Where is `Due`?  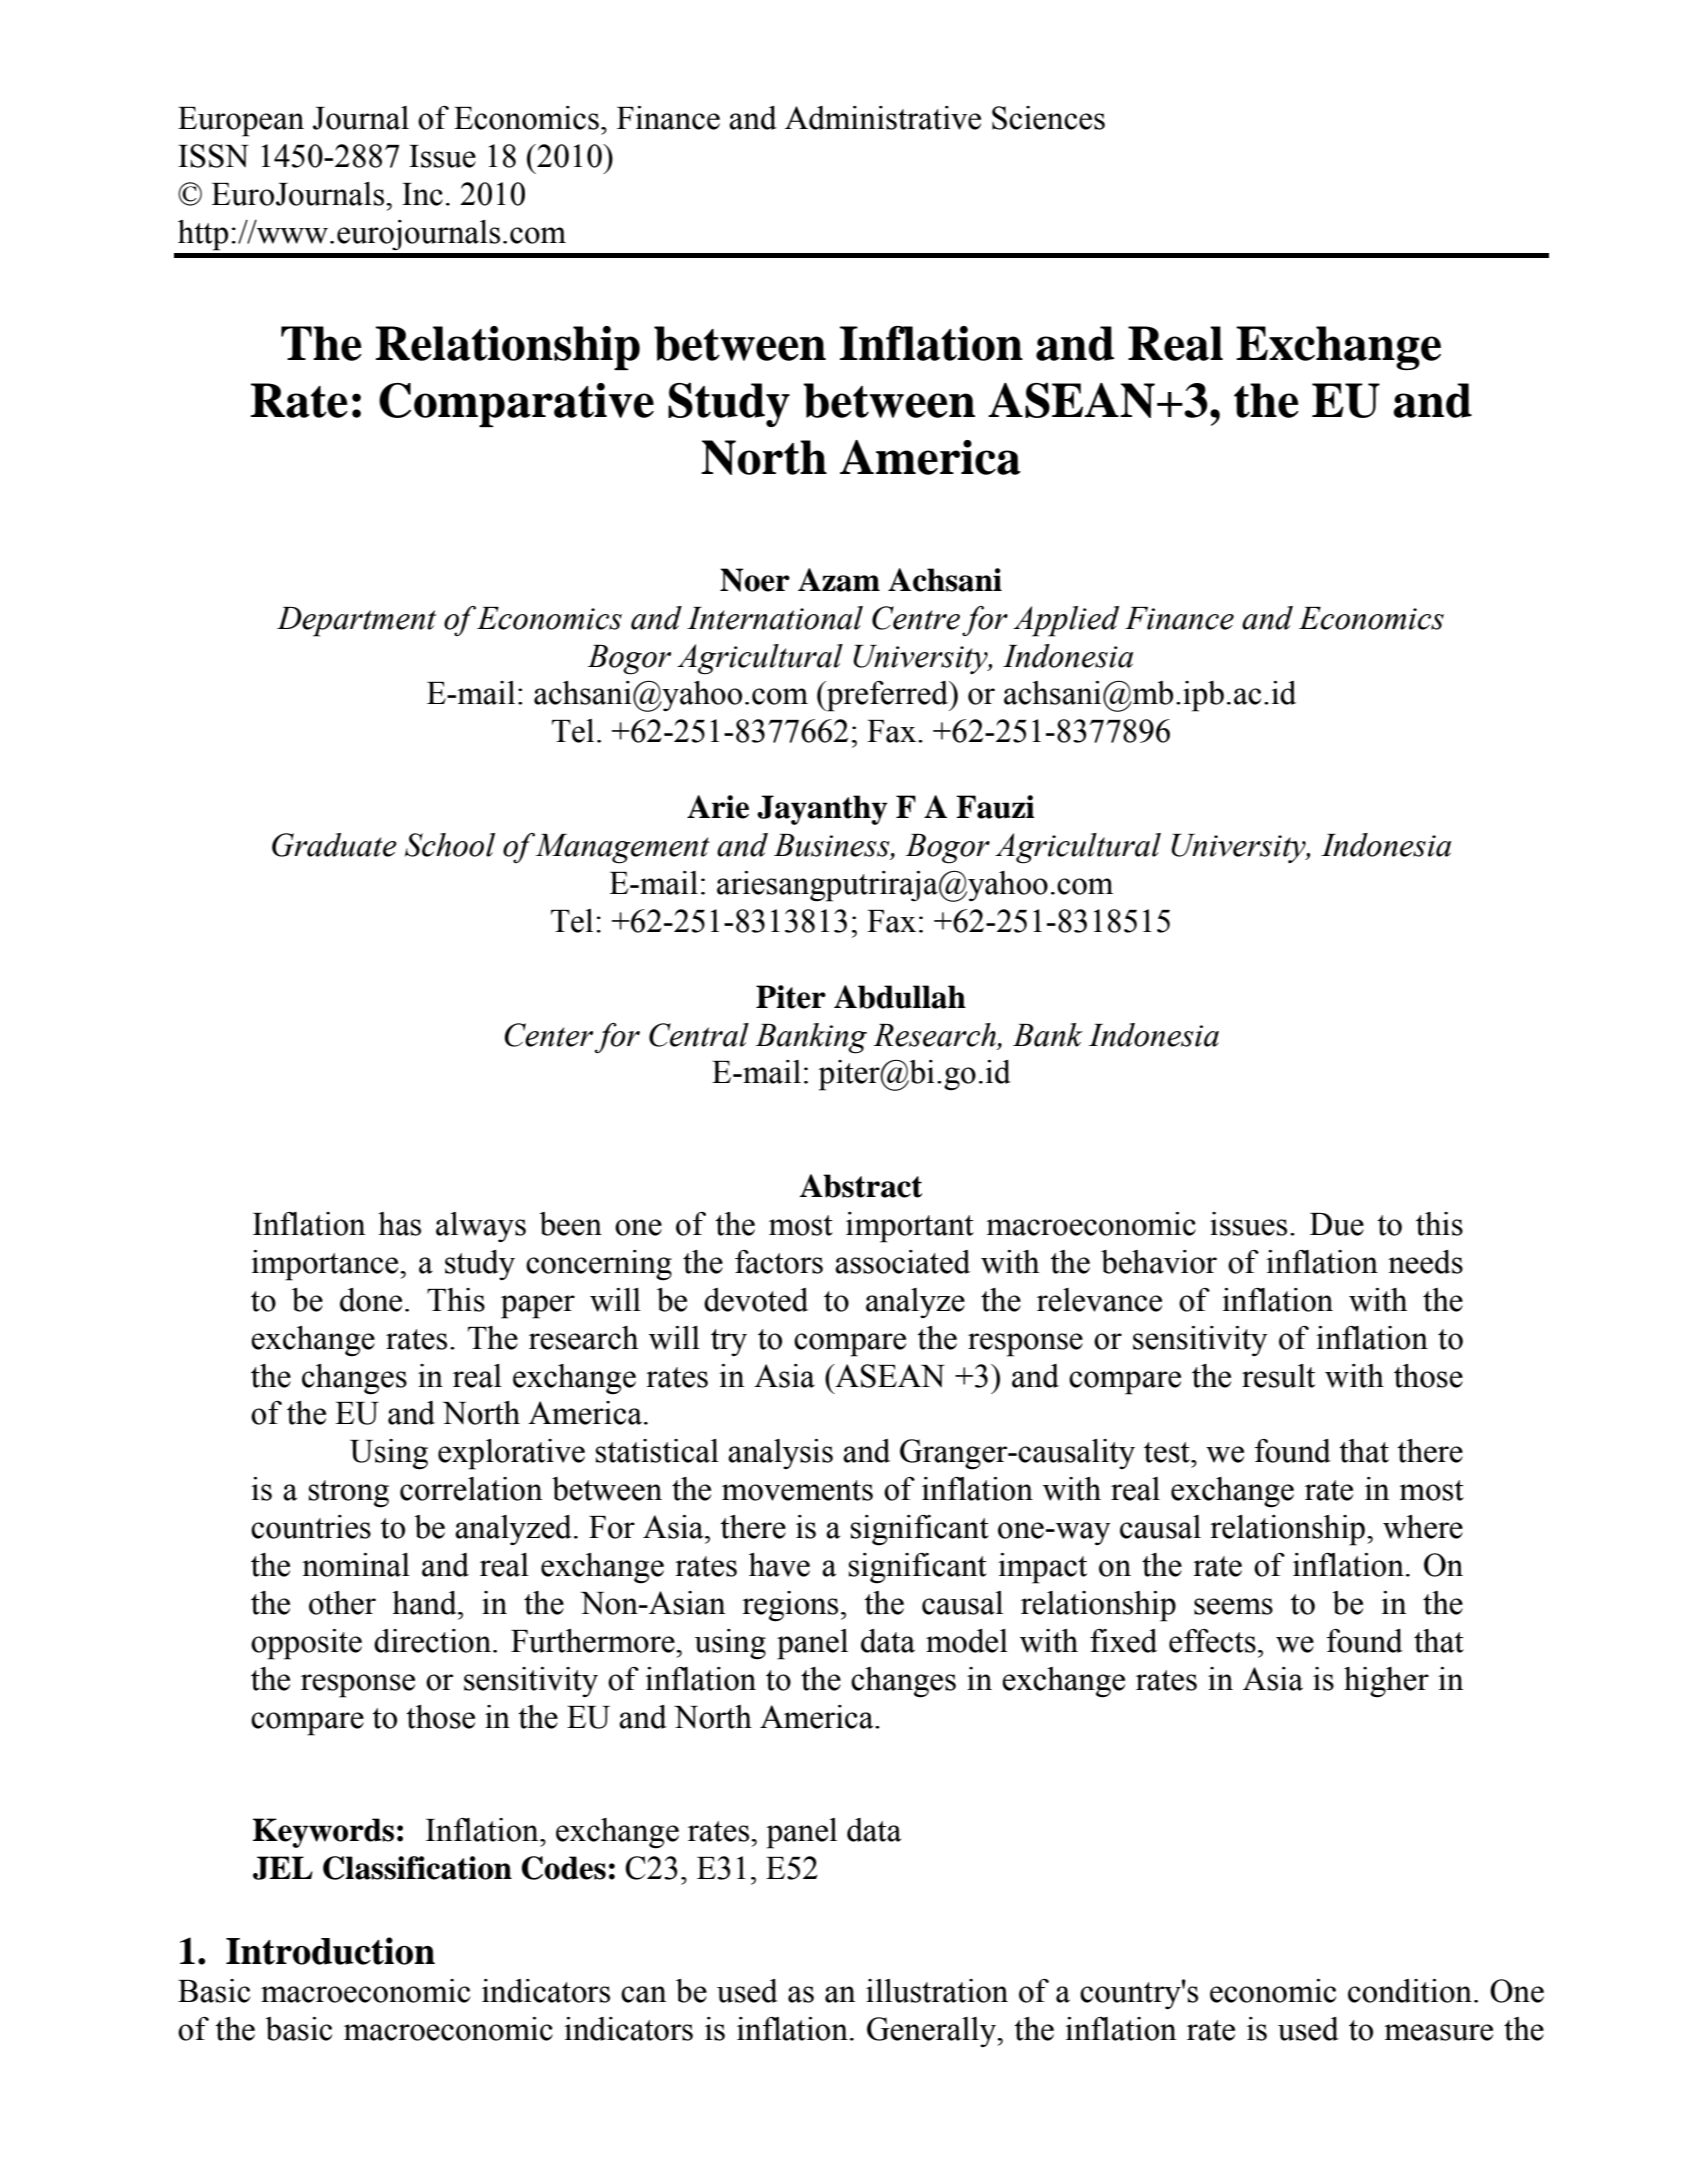 Due is located at coordinates (1337, 1224).
